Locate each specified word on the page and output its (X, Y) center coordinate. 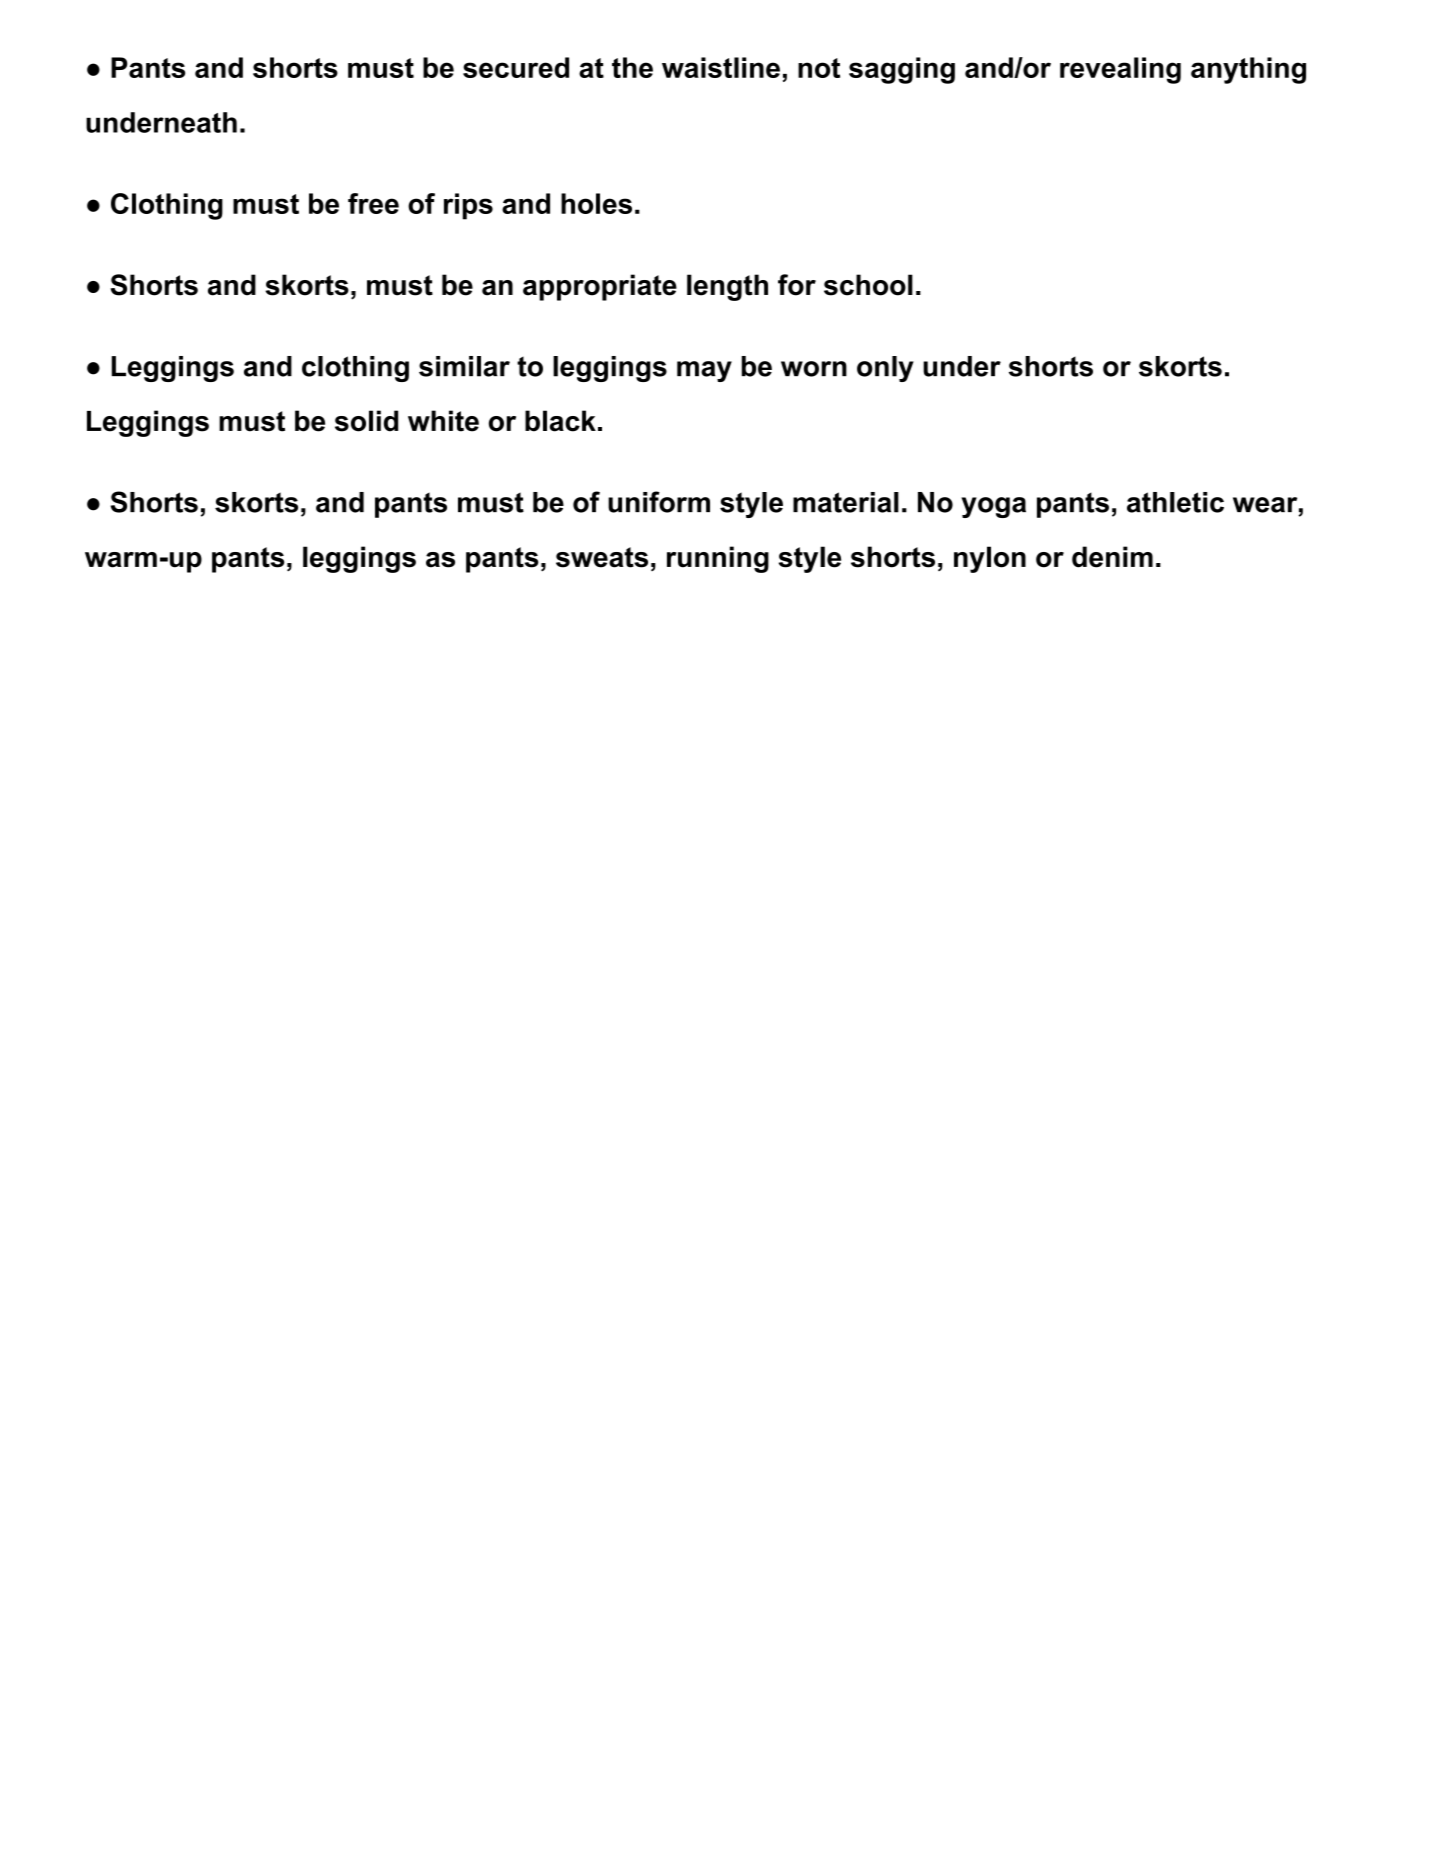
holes (596, 203)
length (727, 287)
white (443, 421)
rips (468, 206)
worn (814, 369)
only (885, 369)
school (868, 285)
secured (516, 67)
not (819, 68)
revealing (1120, 70)
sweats (602, 557)
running (718, 559)
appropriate (600, 287)
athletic (1175, 502)
